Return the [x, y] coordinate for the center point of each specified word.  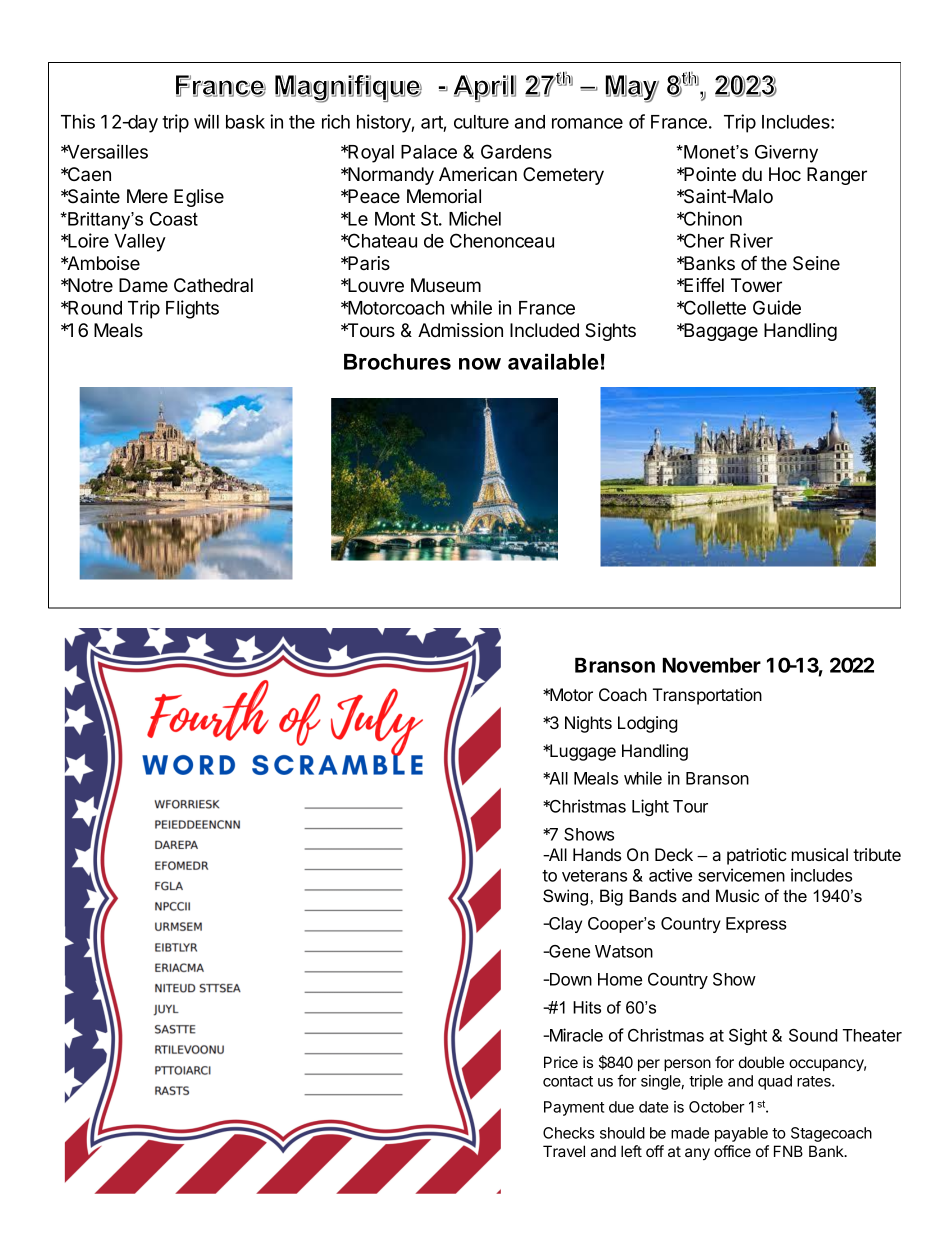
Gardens [516, 151]
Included [544, 330]
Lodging [648, 724]
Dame [143, 285]
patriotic [757, 856]
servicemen [741, 875]
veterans [594, 876]
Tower [756, 285]
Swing [565, 897]
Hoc [785, 174]
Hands [597, 854]
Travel [564, 1151]
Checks [568, 1133]
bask [245, 122]
